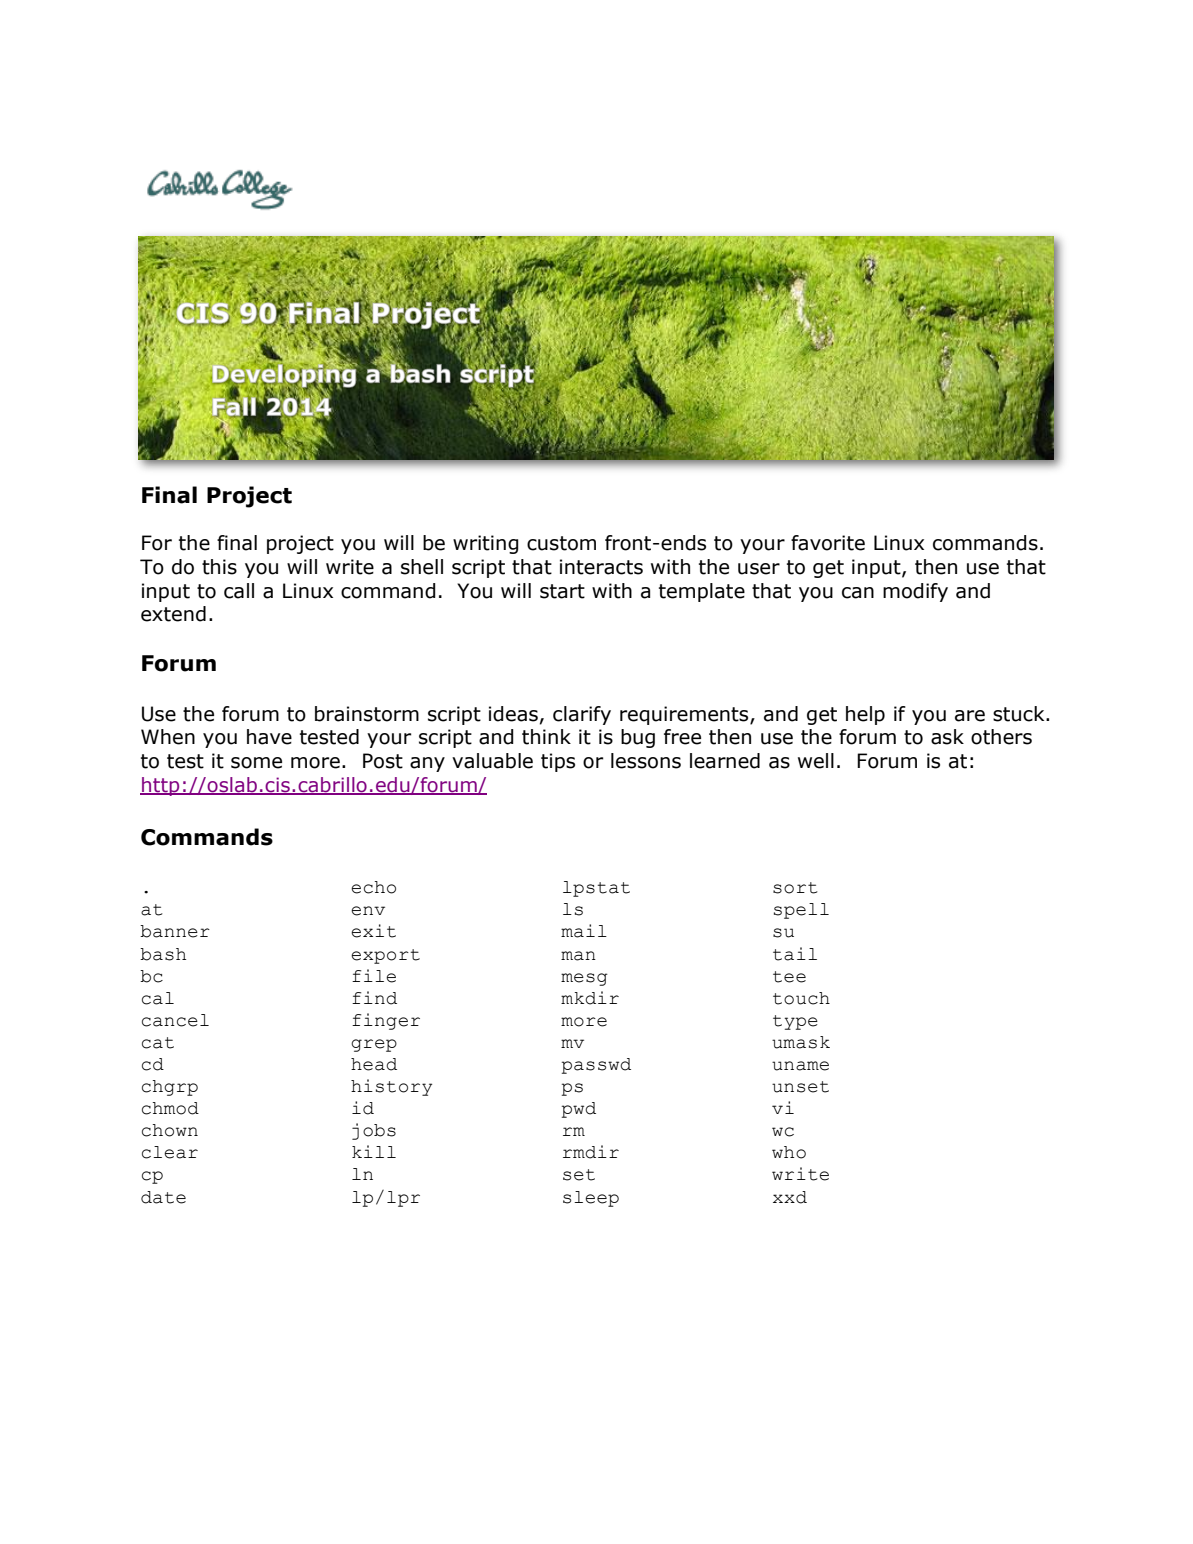 This document has width=1193, height=1544. What do you see at coordinates (373, 887) in the document?
I see `echo` at bounding box center [373, 887].
